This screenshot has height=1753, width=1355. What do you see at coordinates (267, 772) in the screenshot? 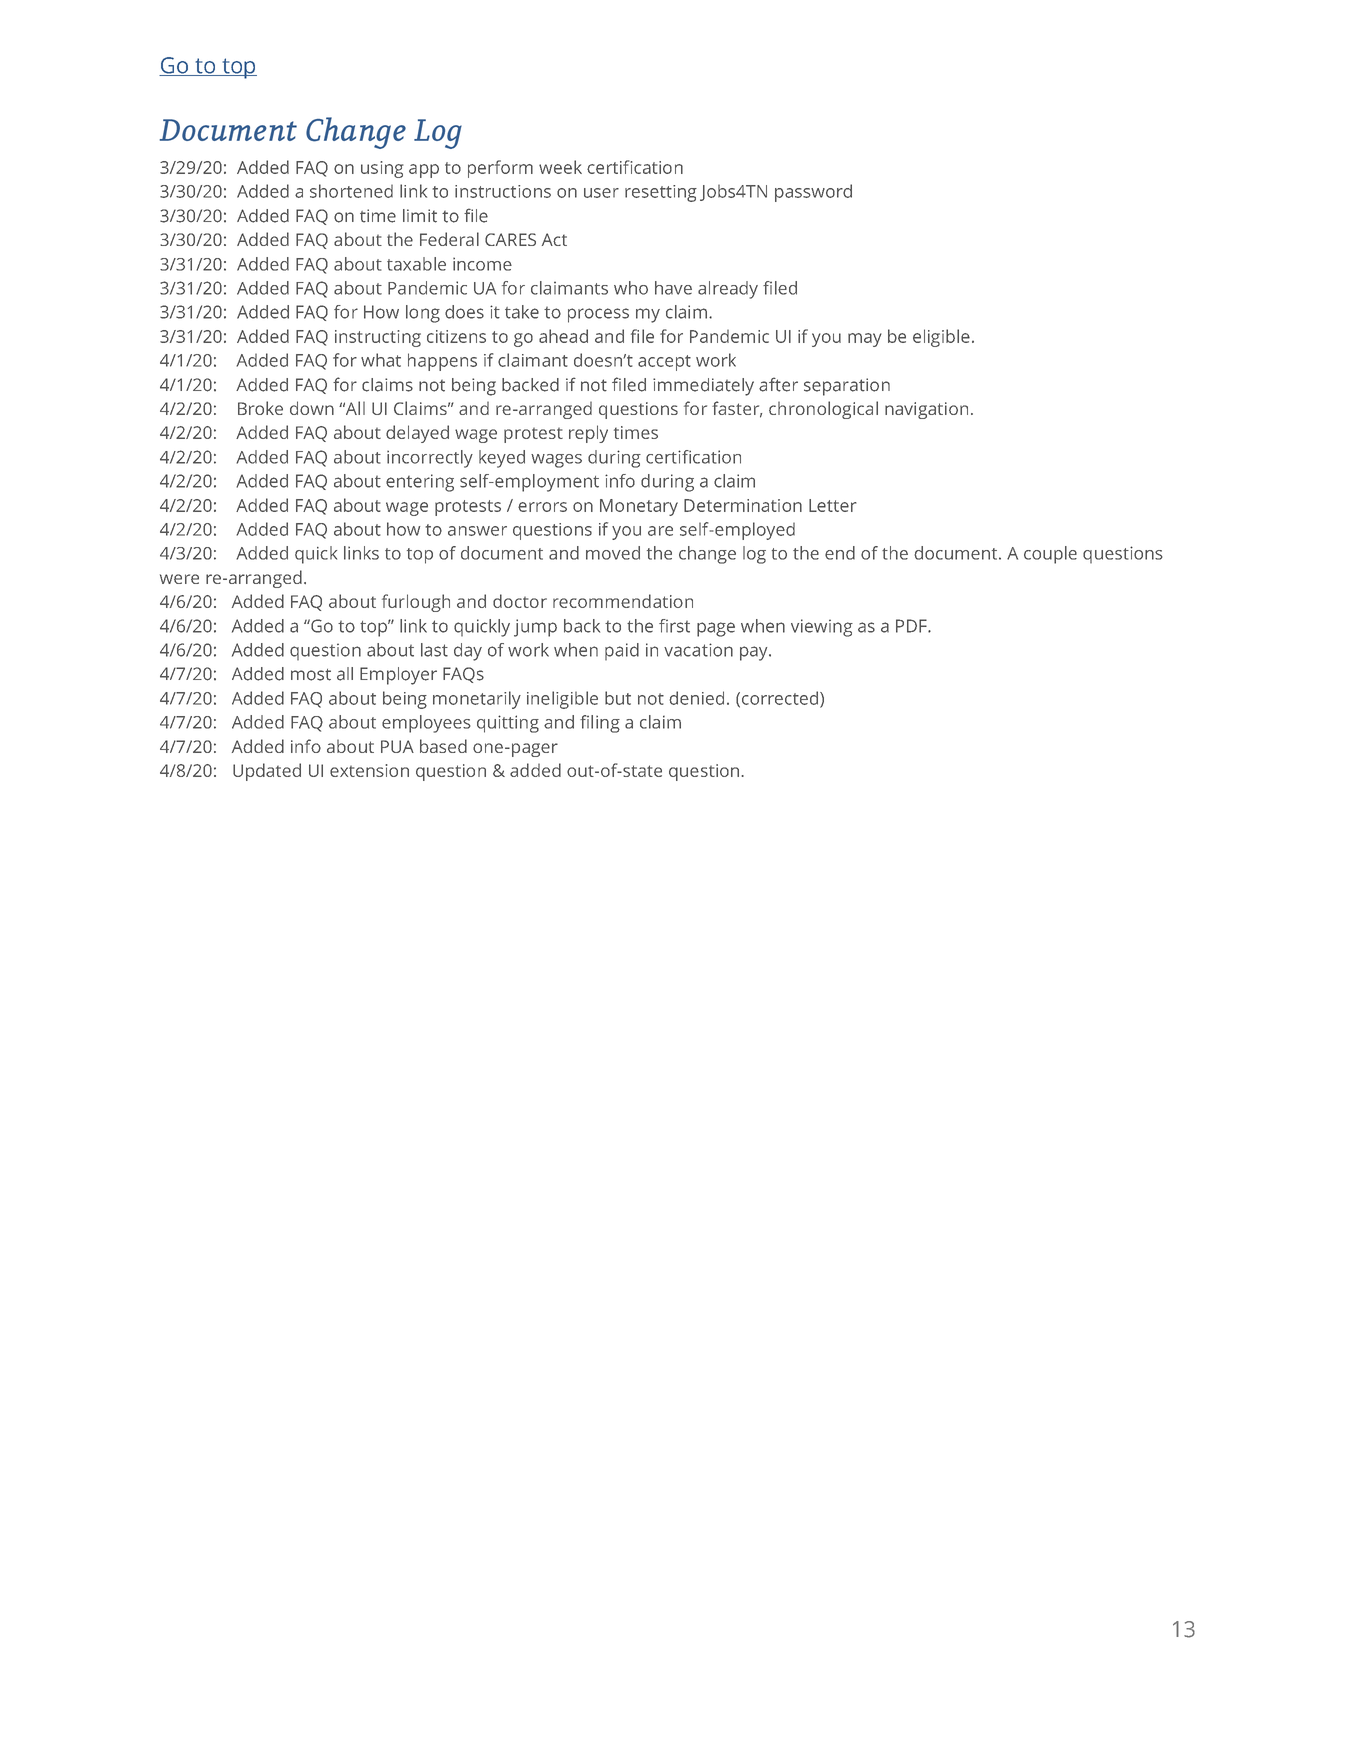
I see `Updated` at bounding box center [267, 772].
